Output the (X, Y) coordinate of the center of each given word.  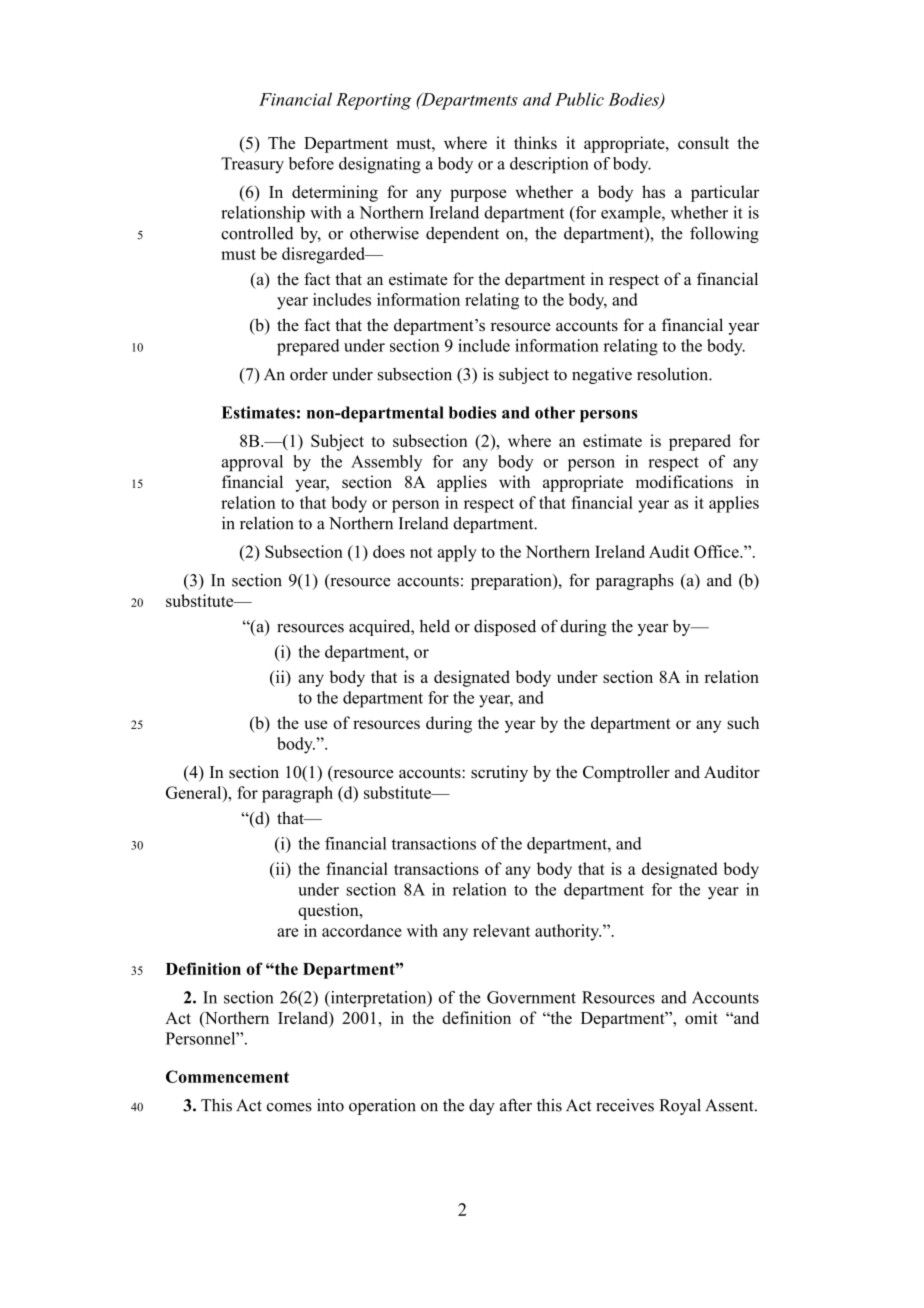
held (435, 626)
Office (717, 551)
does (389, 551)
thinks (535, 142)
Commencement (227, 1076)
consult (703, 142)
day (482, 1107)
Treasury (252, 165)
